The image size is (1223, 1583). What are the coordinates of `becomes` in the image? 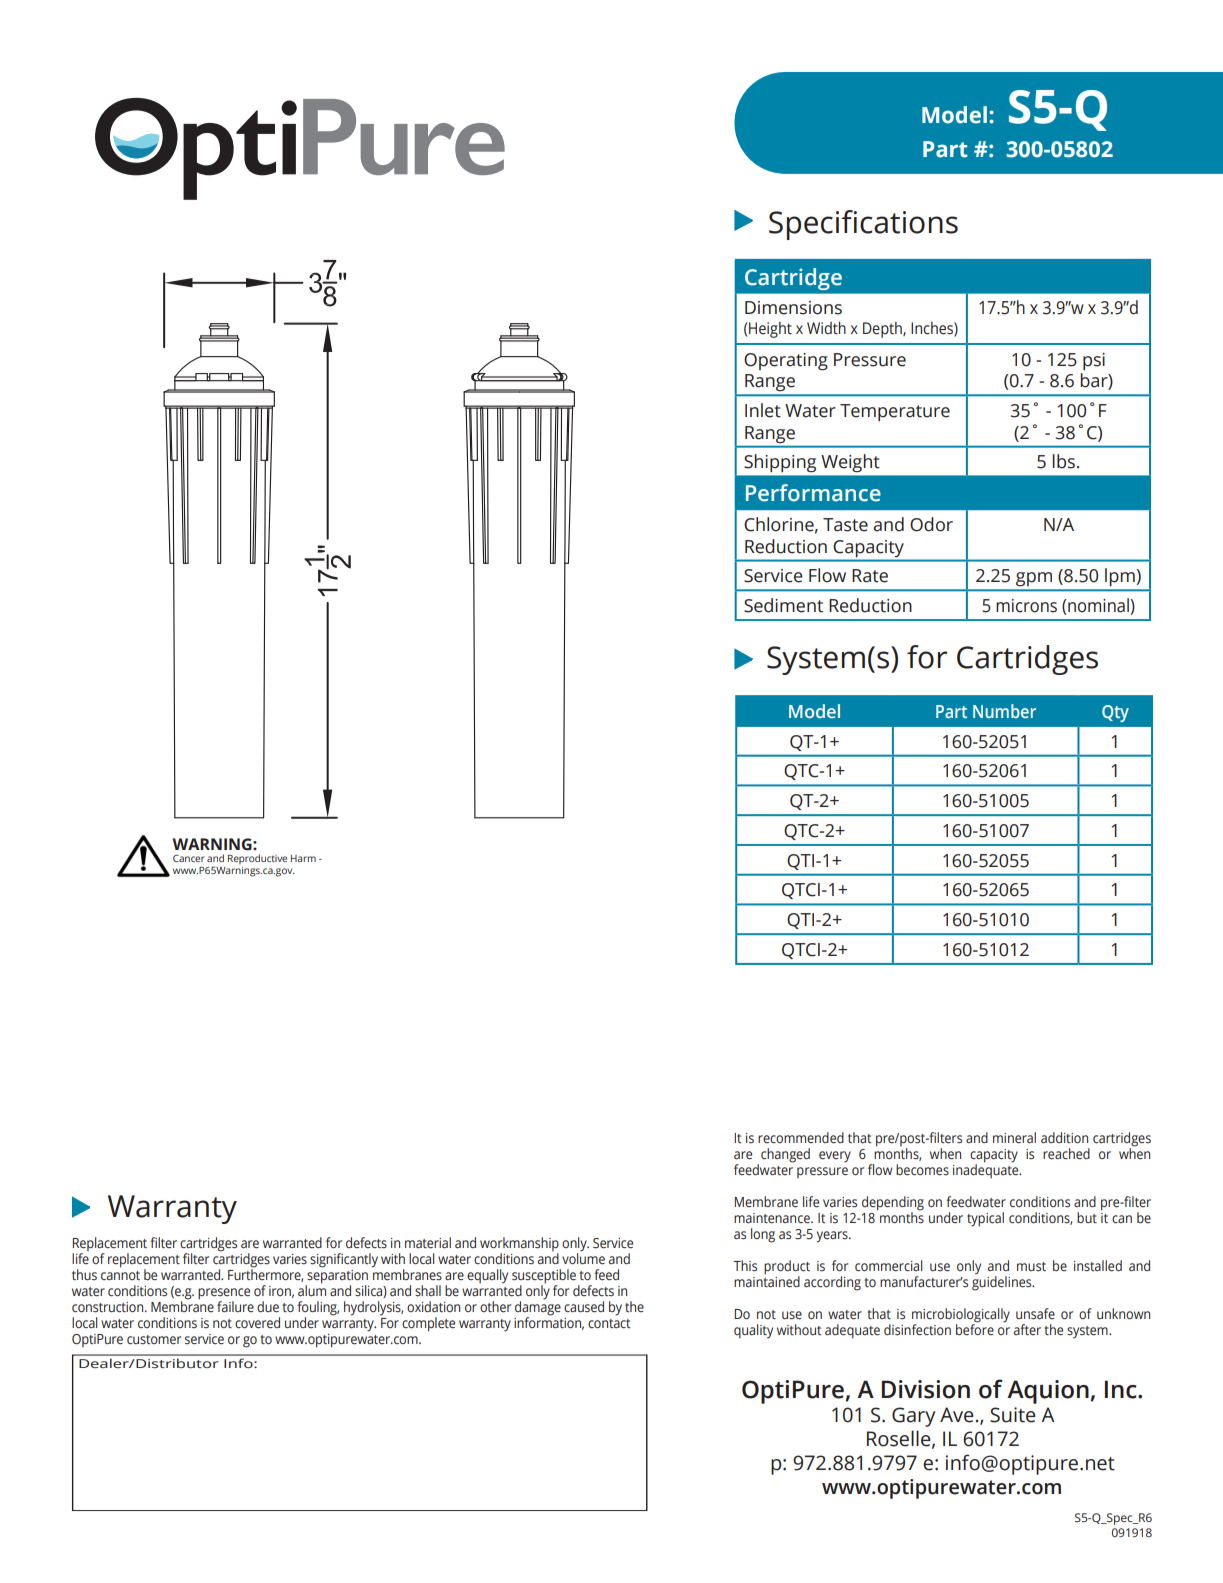 It's located at (922, 1170).
